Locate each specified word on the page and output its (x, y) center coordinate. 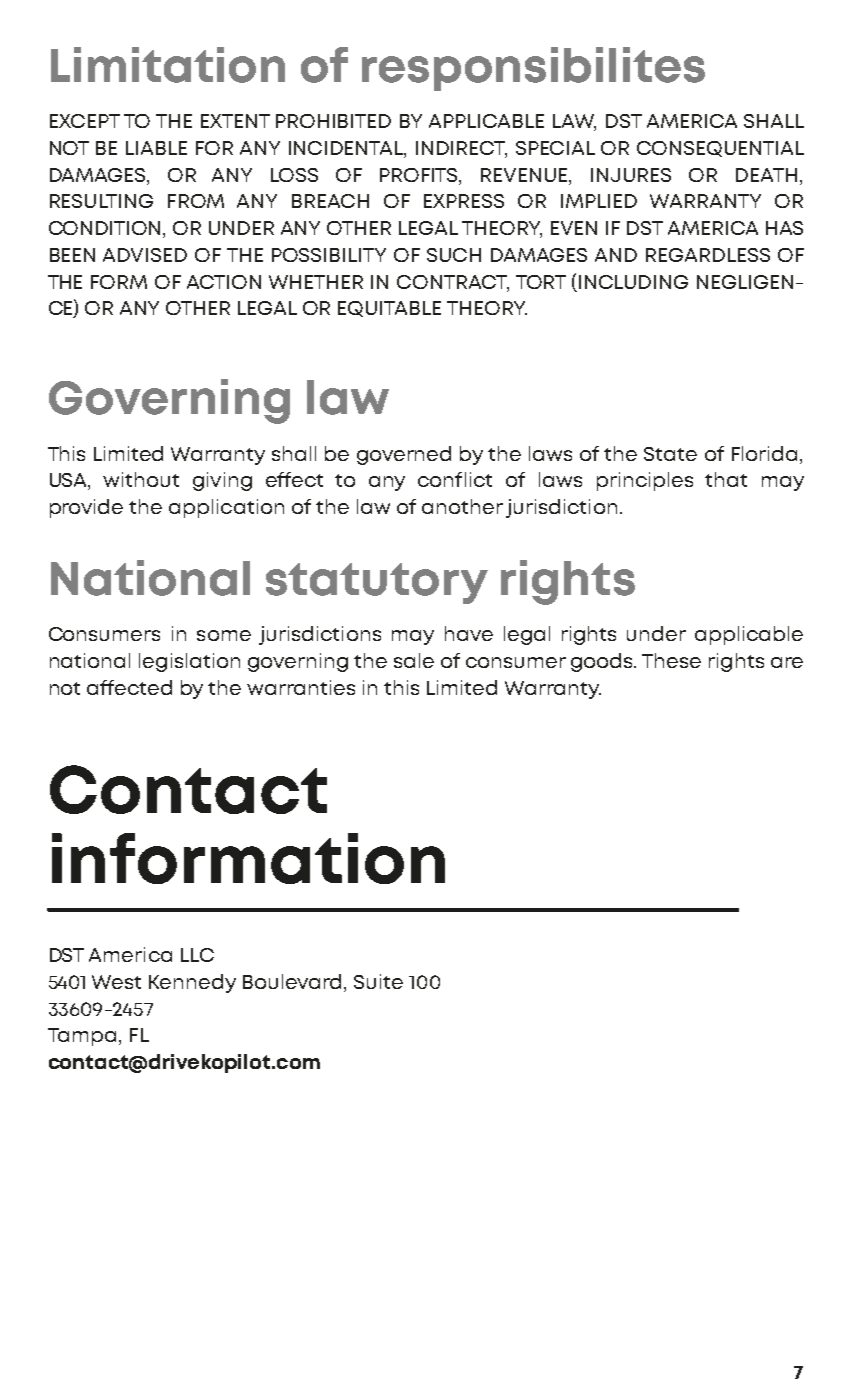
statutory (377, 583)
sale (414, 660)
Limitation (168, 65)
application (226, 508)
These (671, 660)
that (726, 479)
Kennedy (192, 983)
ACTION (224, 282)
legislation (189, 662)
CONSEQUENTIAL (720, 149)
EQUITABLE (389, 309)
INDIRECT (461, 149)
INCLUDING (633, 282)
